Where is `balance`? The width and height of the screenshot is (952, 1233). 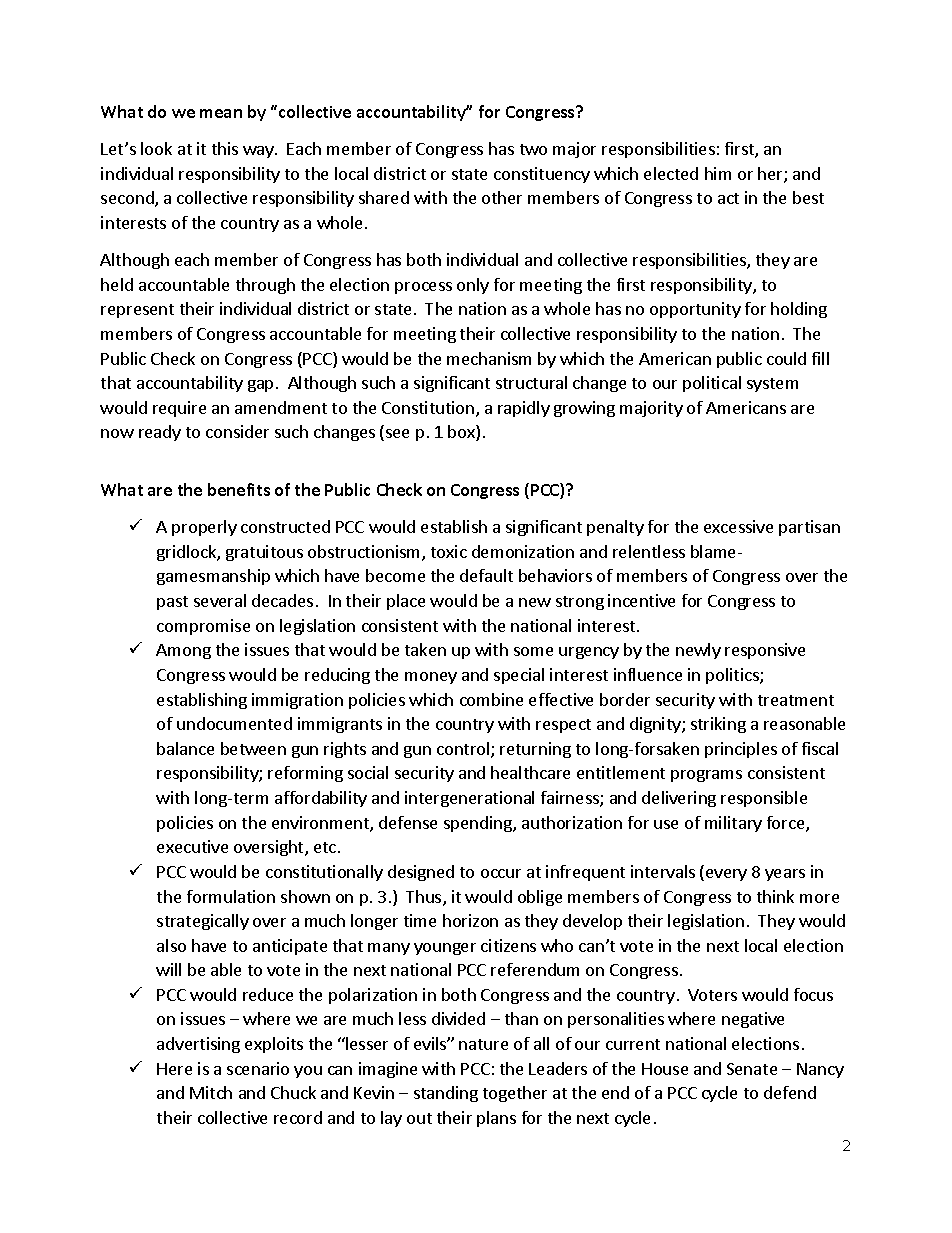
balance is located at coordinates (185, 748).
